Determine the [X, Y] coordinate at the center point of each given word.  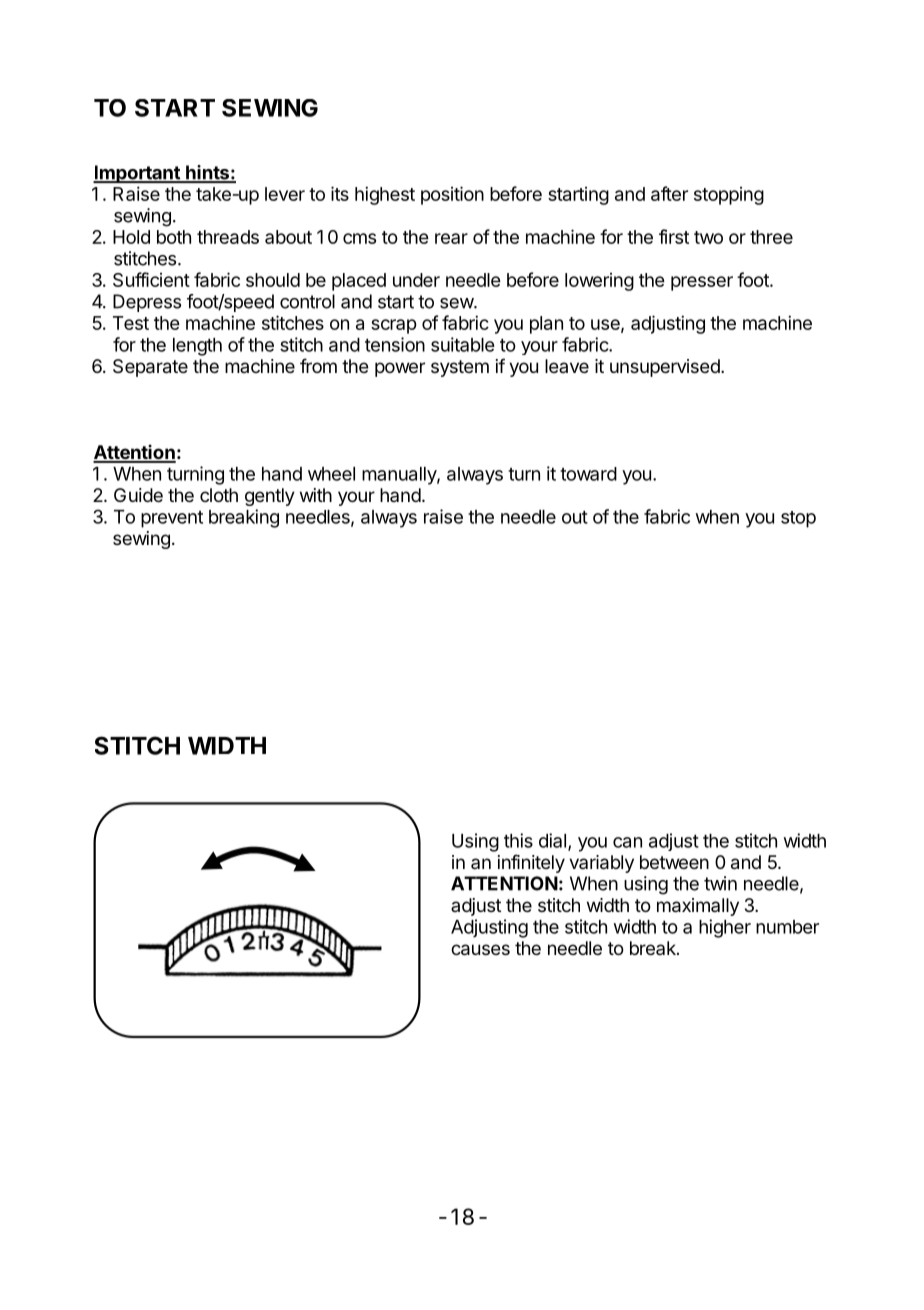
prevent [172, 519]
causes [480, 950]
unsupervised [665, 368]
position [452, 195]
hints [207, 173]
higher [725, 928]
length [197, 347]
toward [588, 474]
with [316, 495]
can [627, 842]
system [460, 368]
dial [552, 840]
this [518, 840]
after [669, 193]
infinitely [531, 863]
